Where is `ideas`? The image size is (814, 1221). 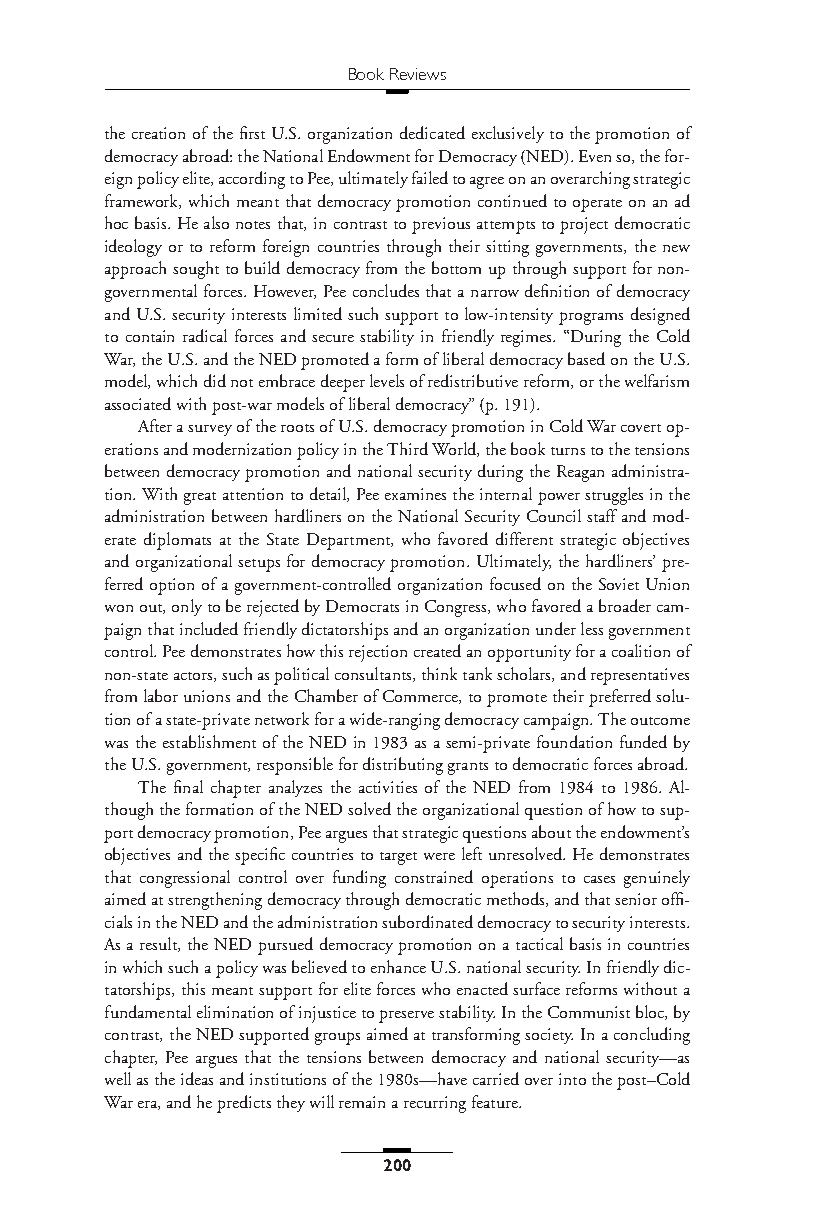
ideas is located at coordinates (197, 1078).
